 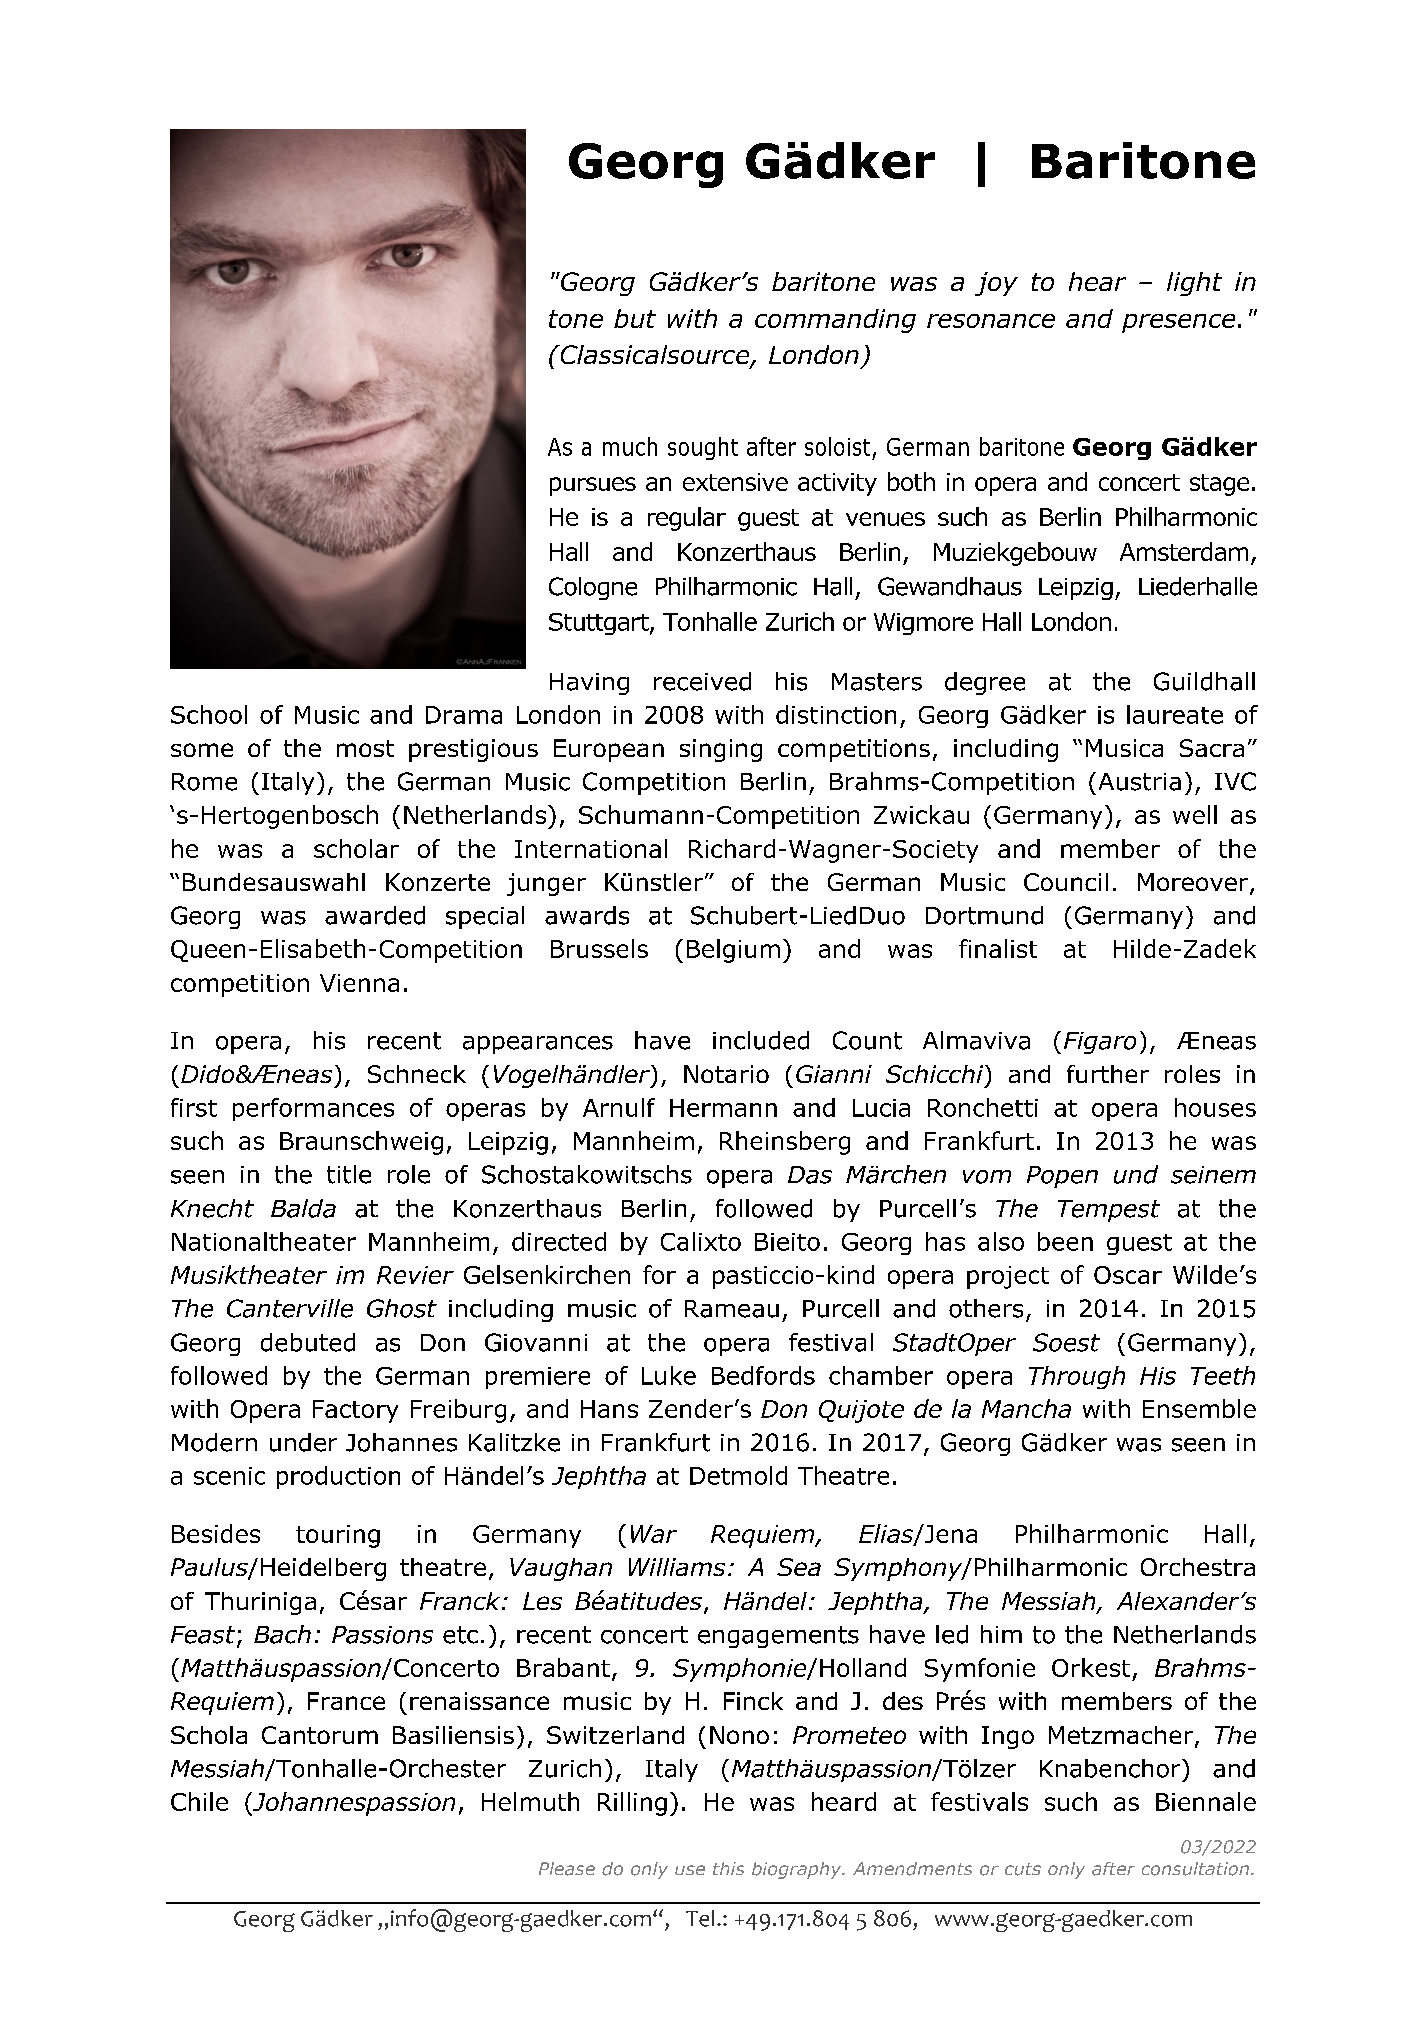 What do you see at coordinates (1175, 714) in the screenshot?
I see `laureate` at bounding box center [1175, 714].
